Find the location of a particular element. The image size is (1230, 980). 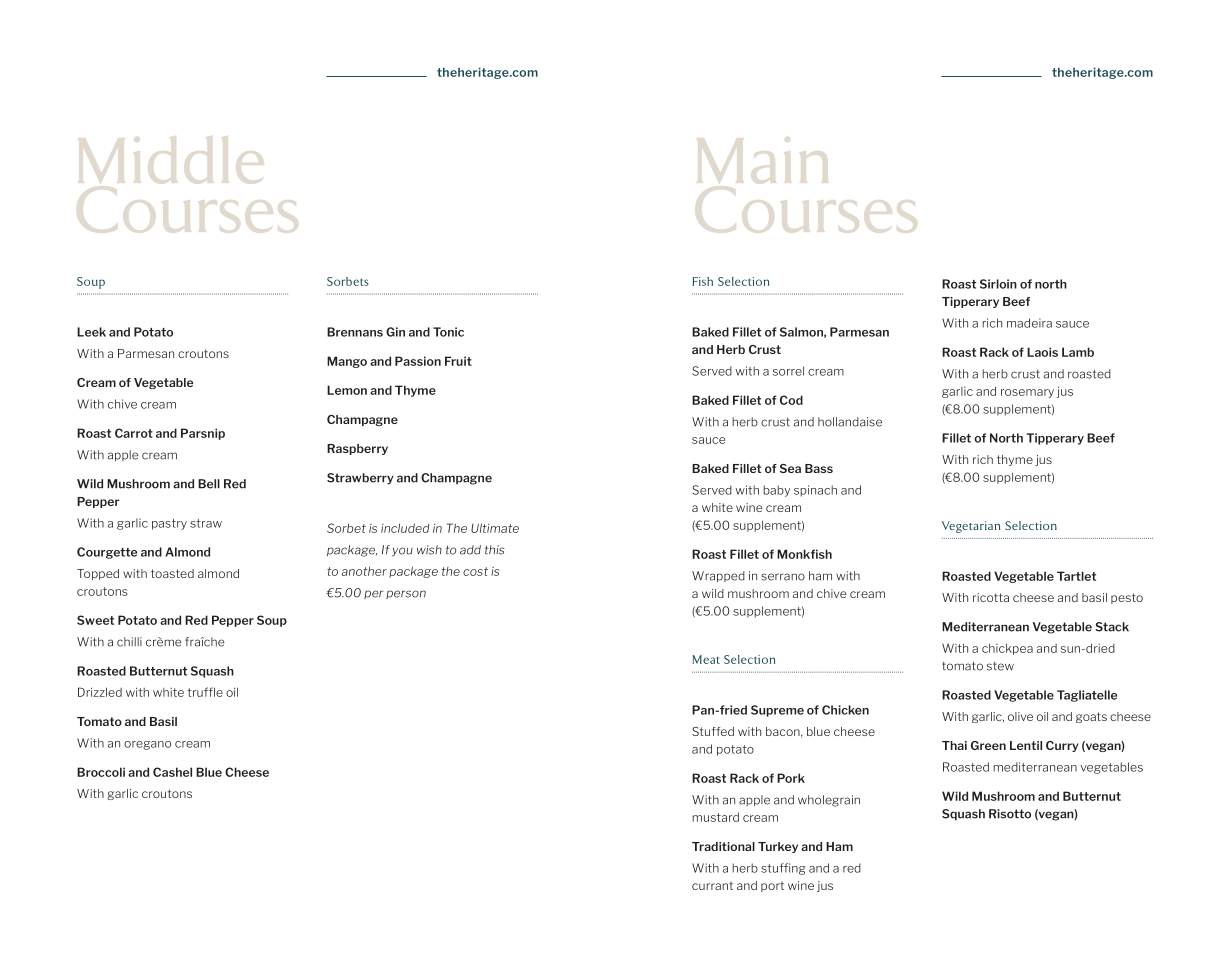

Leek is located at coordinates (91, 332).
